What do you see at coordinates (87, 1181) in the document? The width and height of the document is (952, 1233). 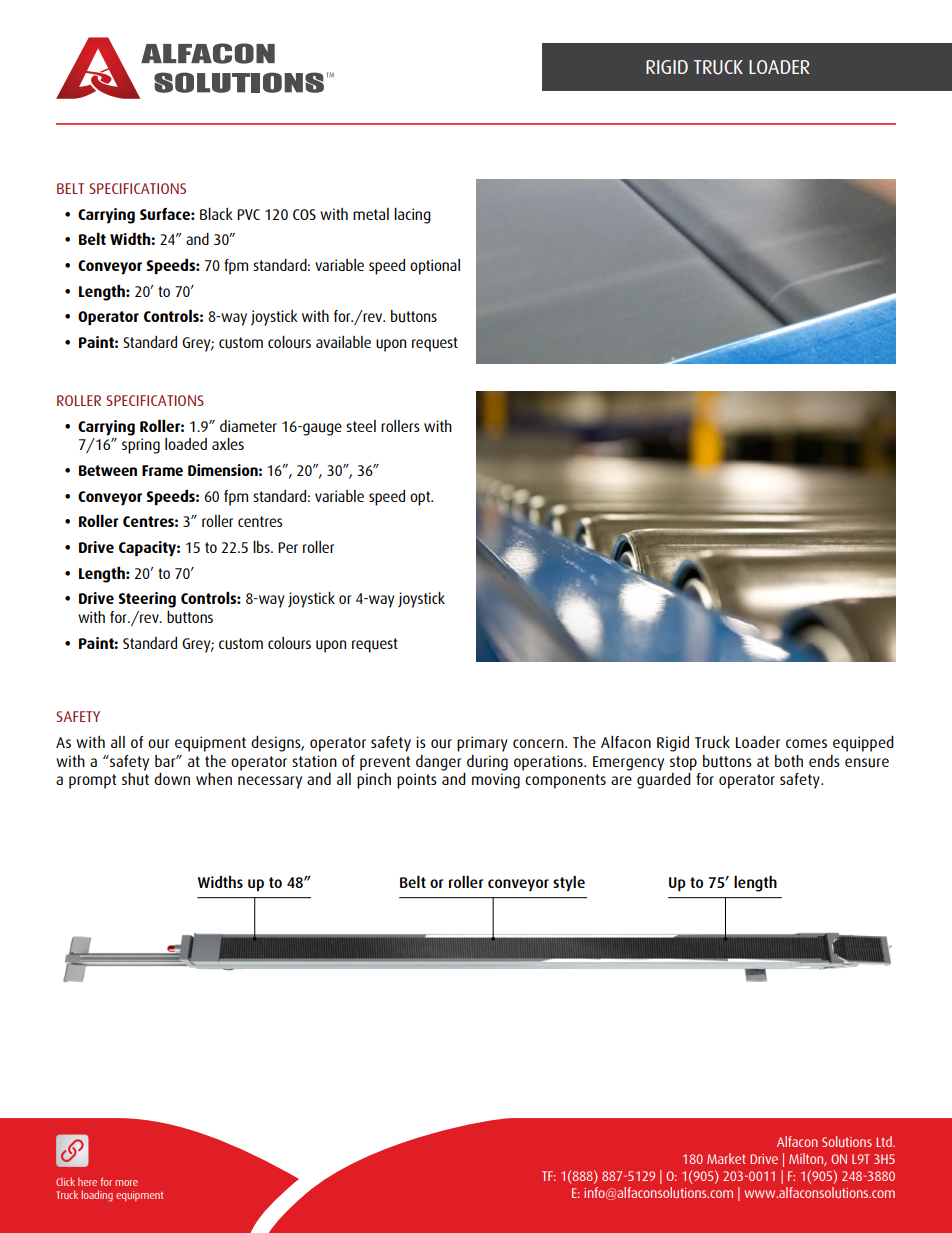 I see `here` at bounding box center [87, 1181].
